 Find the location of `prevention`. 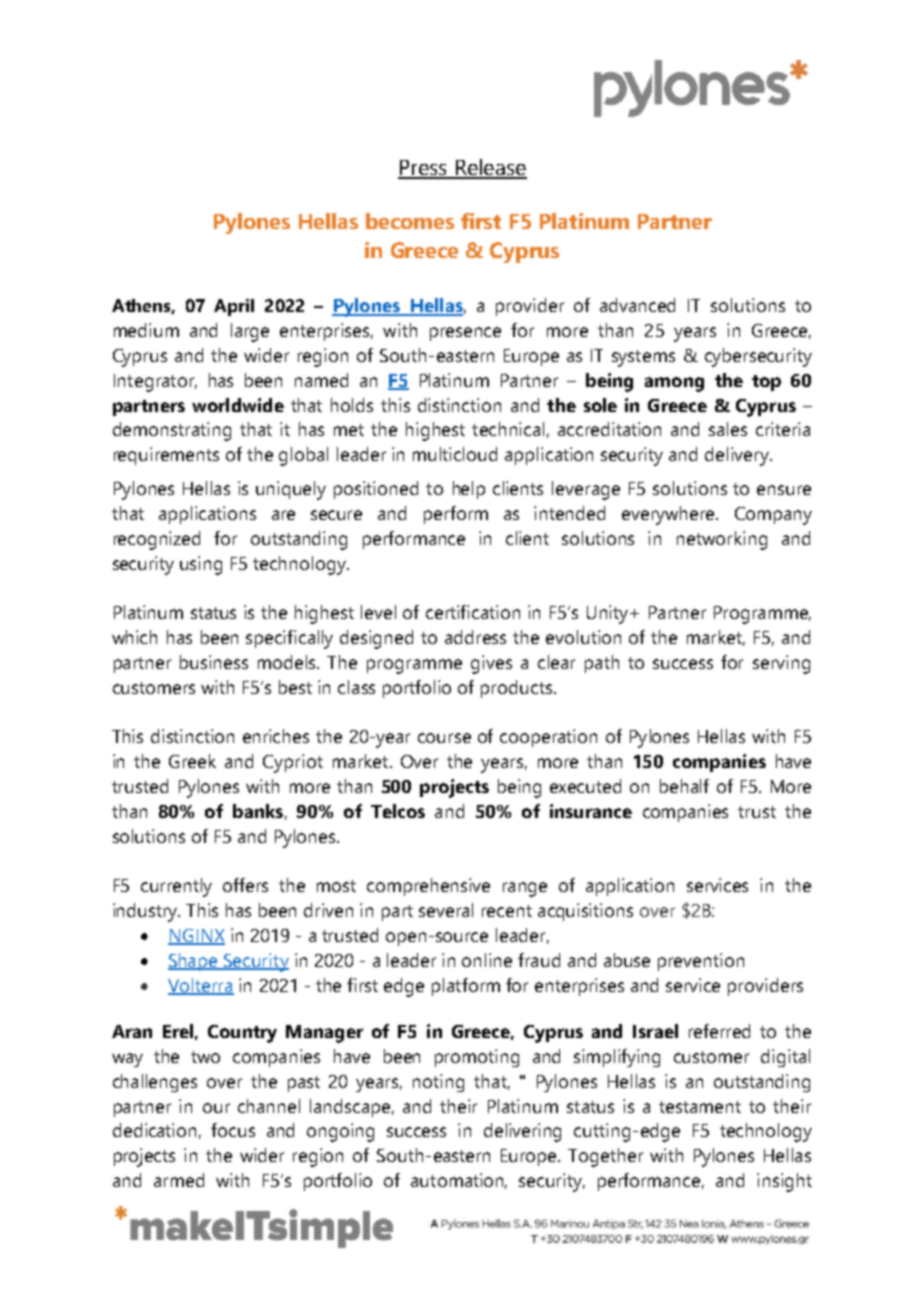

prevention is located at coordinates (701, 962).
